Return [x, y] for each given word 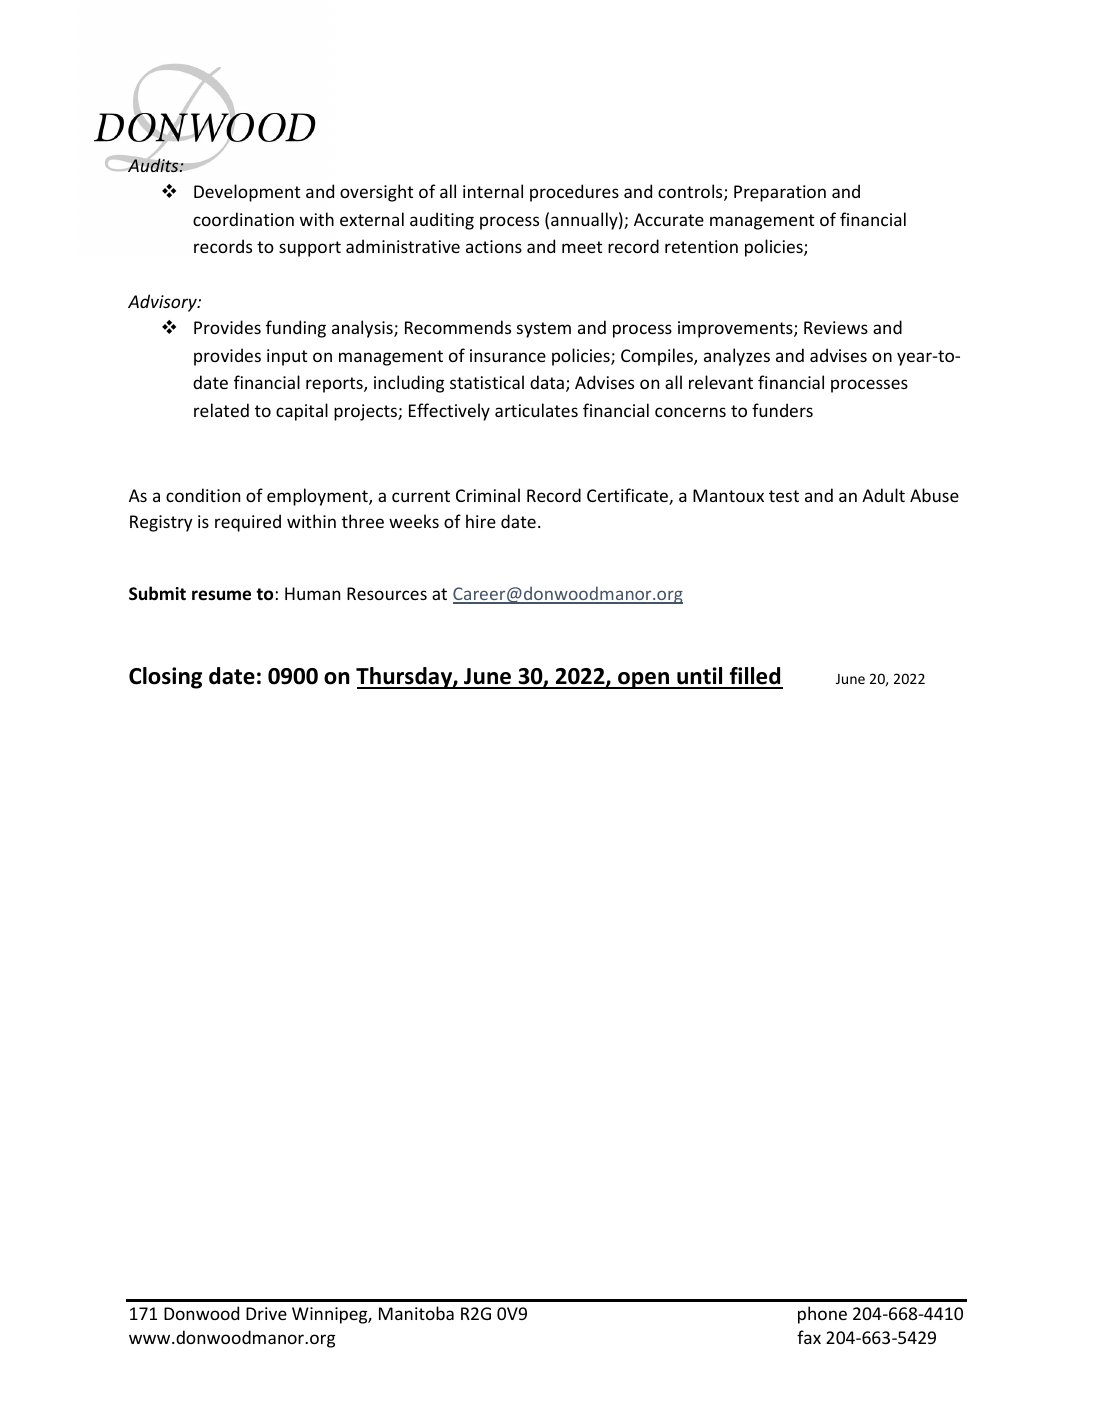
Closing [165, 678]
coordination [243, 219]
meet [582, 247]
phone [822, 1315]
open [644, 680]
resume [221, 595]
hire [481, 521]
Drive [266, 1313]
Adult [883, 495]
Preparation [780, 193]
